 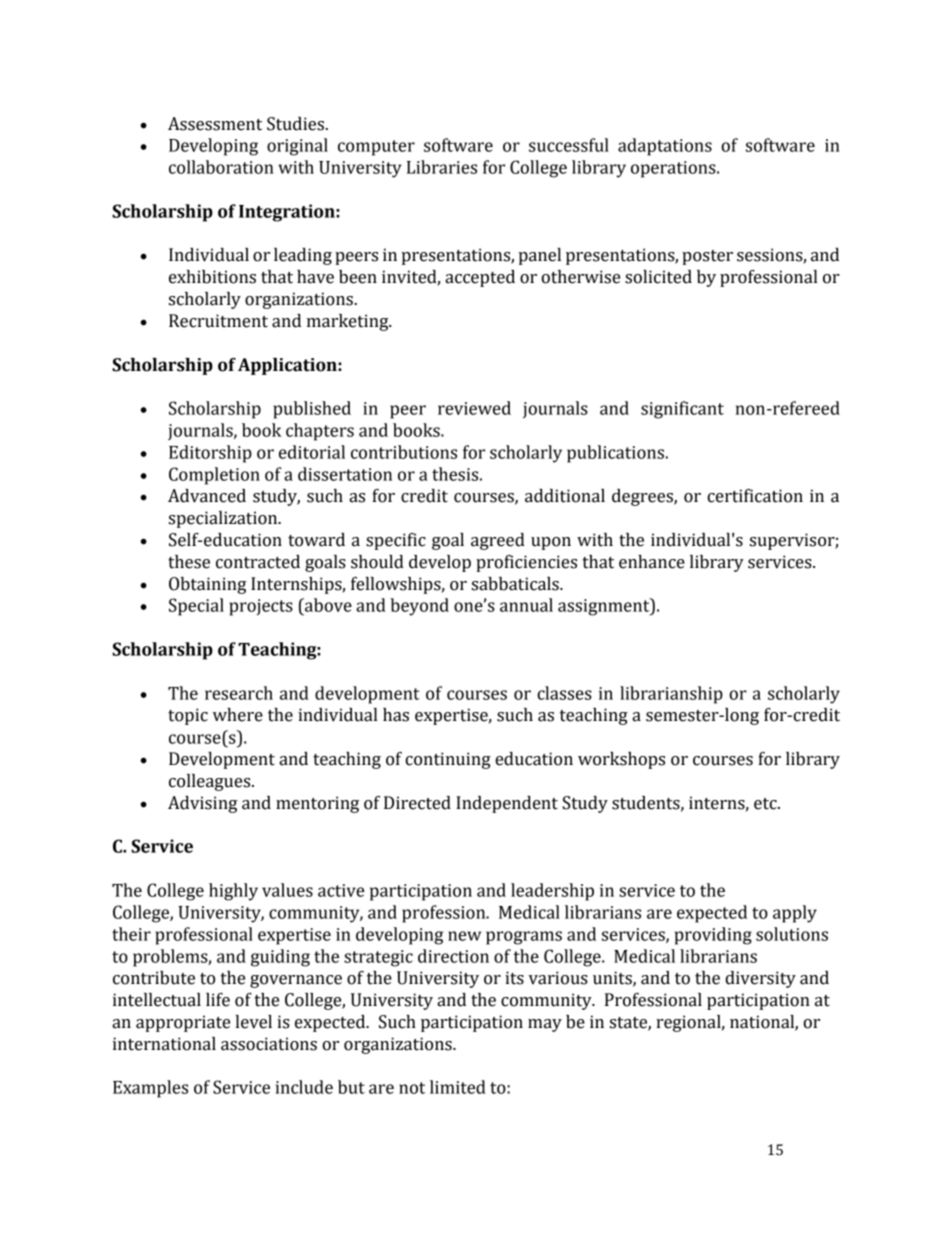 I want to click on Obtaining, so click(x=207, y=585).
